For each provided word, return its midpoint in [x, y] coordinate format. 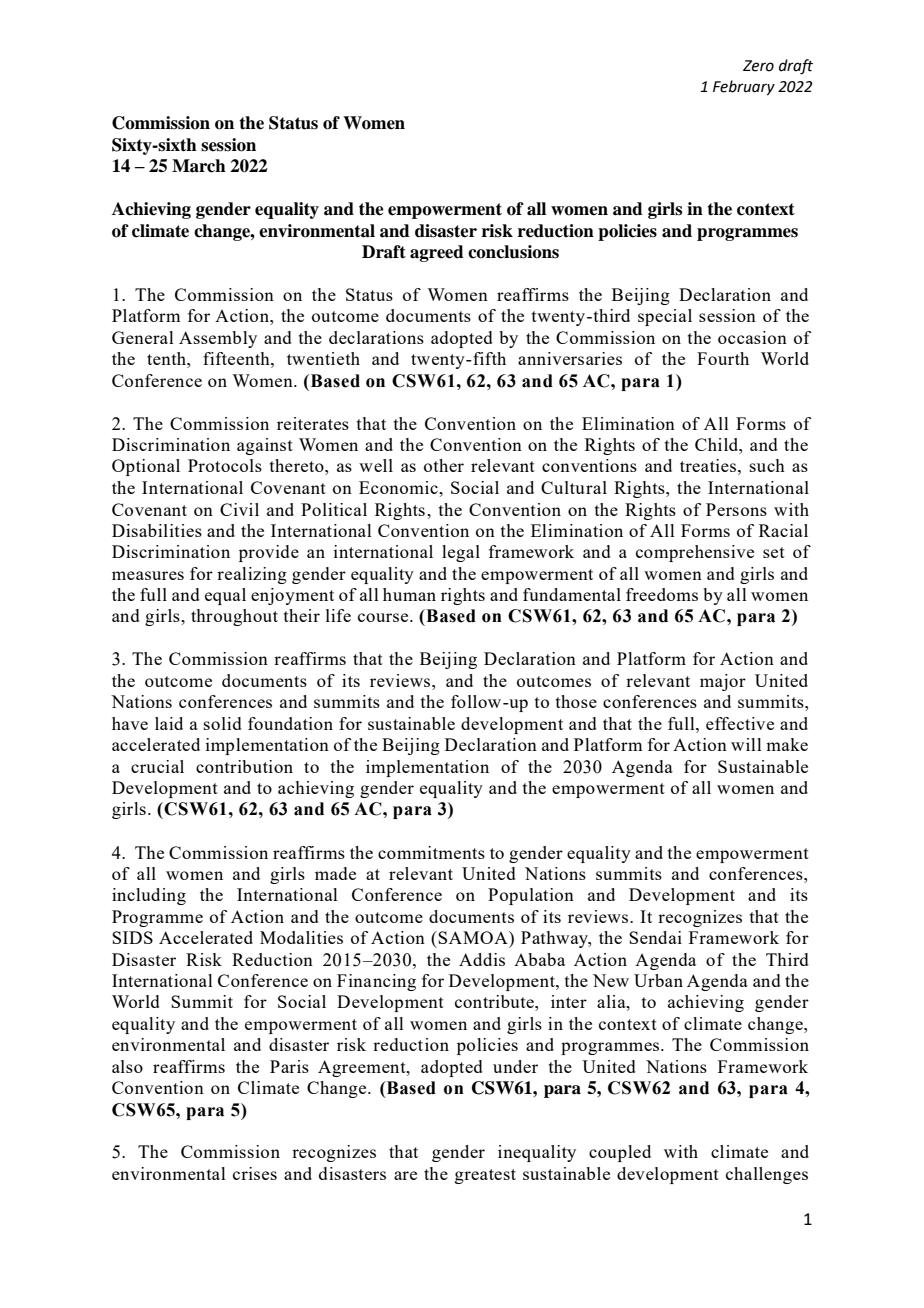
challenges [767, 1175]
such [767, 465]
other [444, 465]
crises [255, 1173]
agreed [437, 253]
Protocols [225, 465]
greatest [485, 1176]
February [744, 87]
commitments [431, 852]
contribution [244, 766]
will [746, 744]
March [199, 166]
